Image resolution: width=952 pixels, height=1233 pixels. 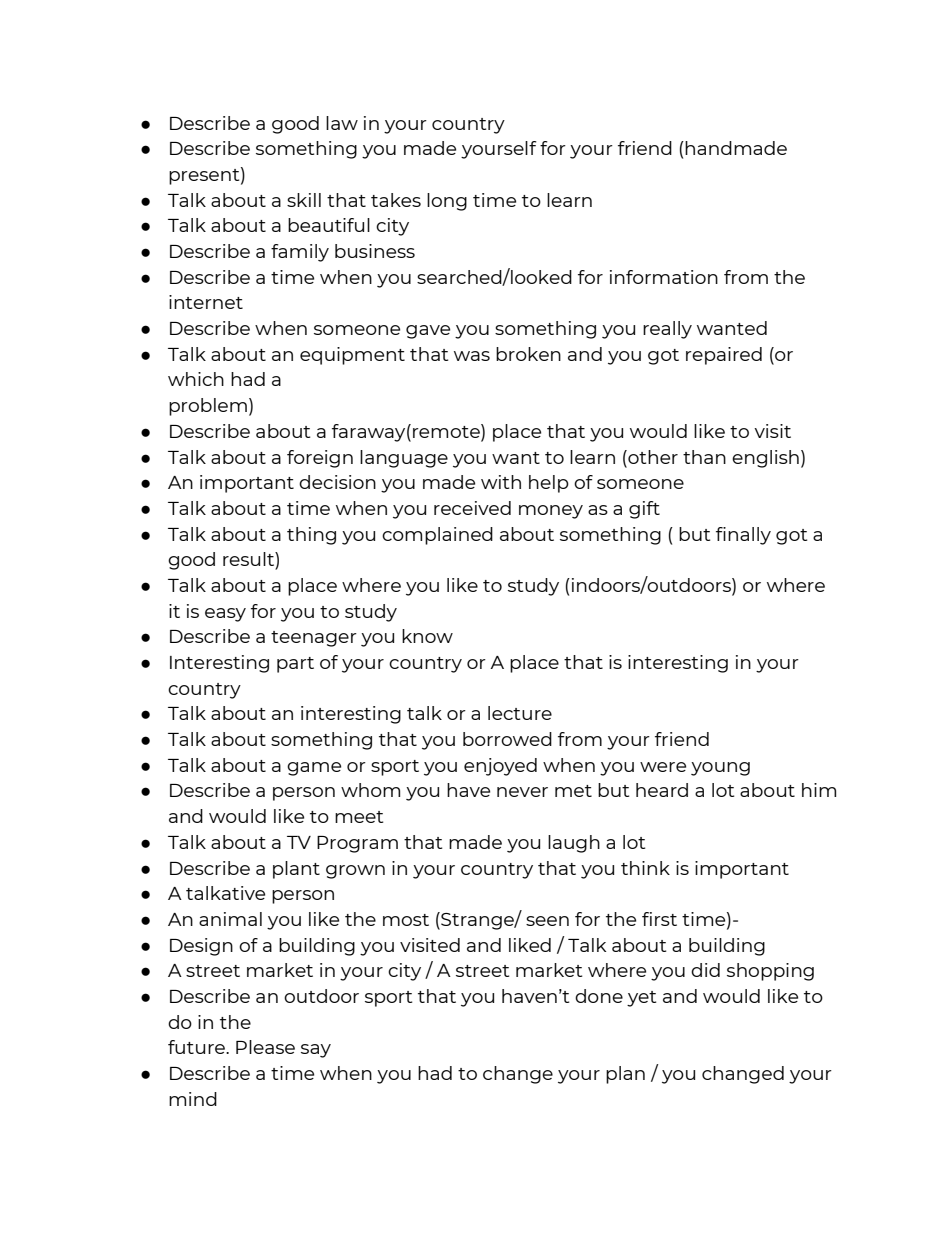 What do you see at coordinates (357, 844) in the screenshot?
I see `Program` at bounding box center [357, 844].
